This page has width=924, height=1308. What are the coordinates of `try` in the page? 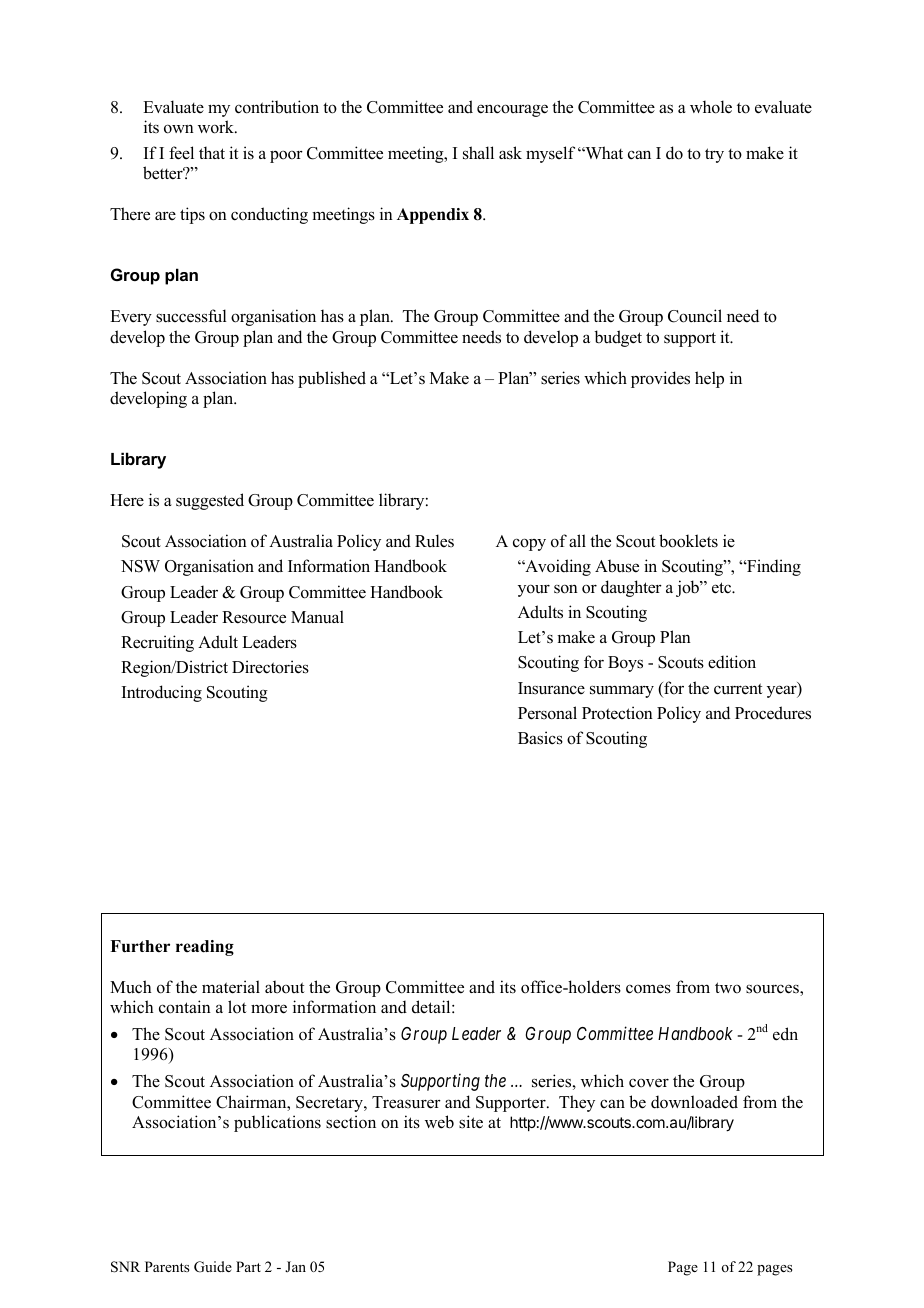 It's located at (714, 155).
